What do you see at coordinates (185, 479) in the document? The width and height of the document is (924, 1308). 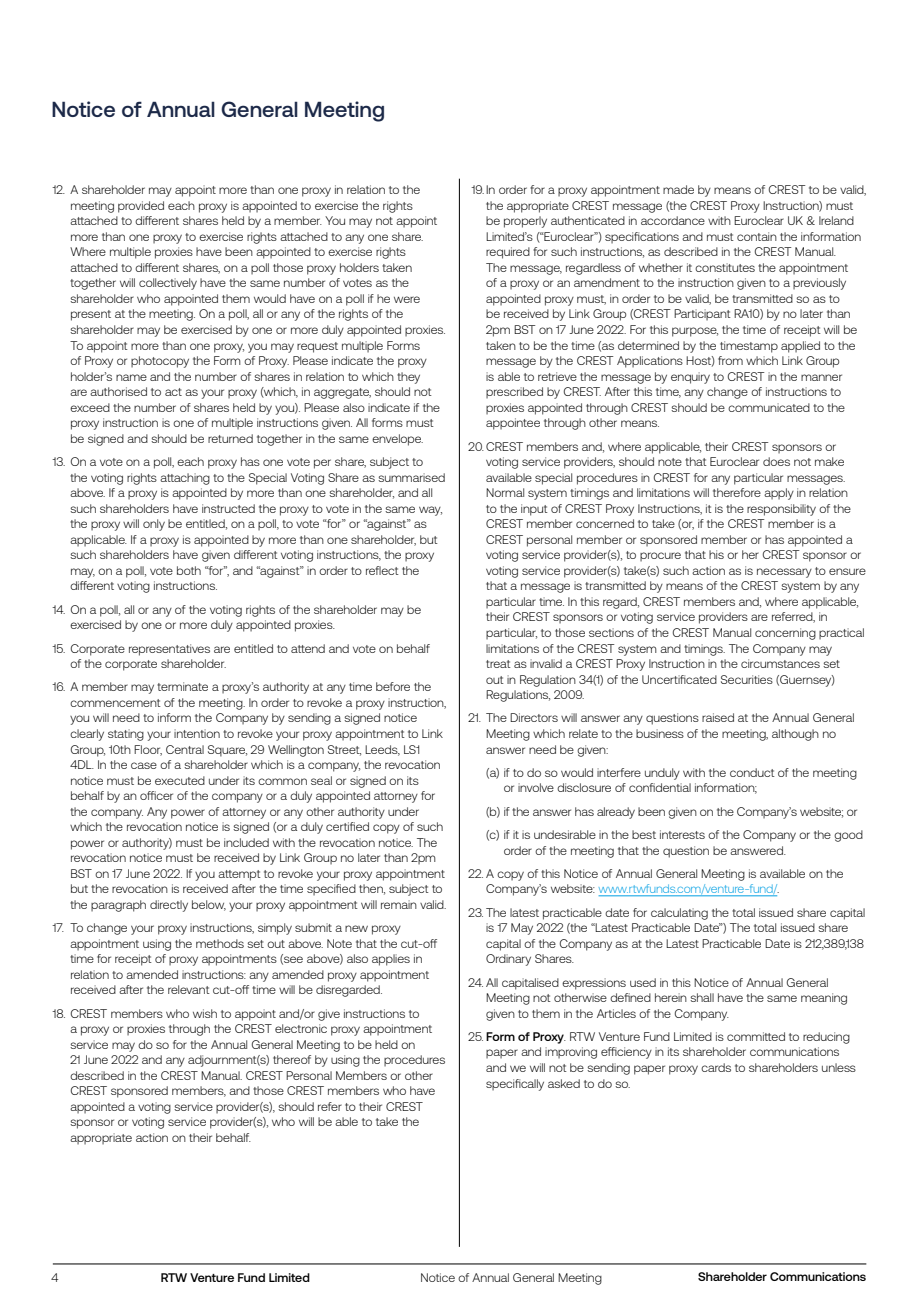 I see `attaching` at bounding box center [185, 479].
